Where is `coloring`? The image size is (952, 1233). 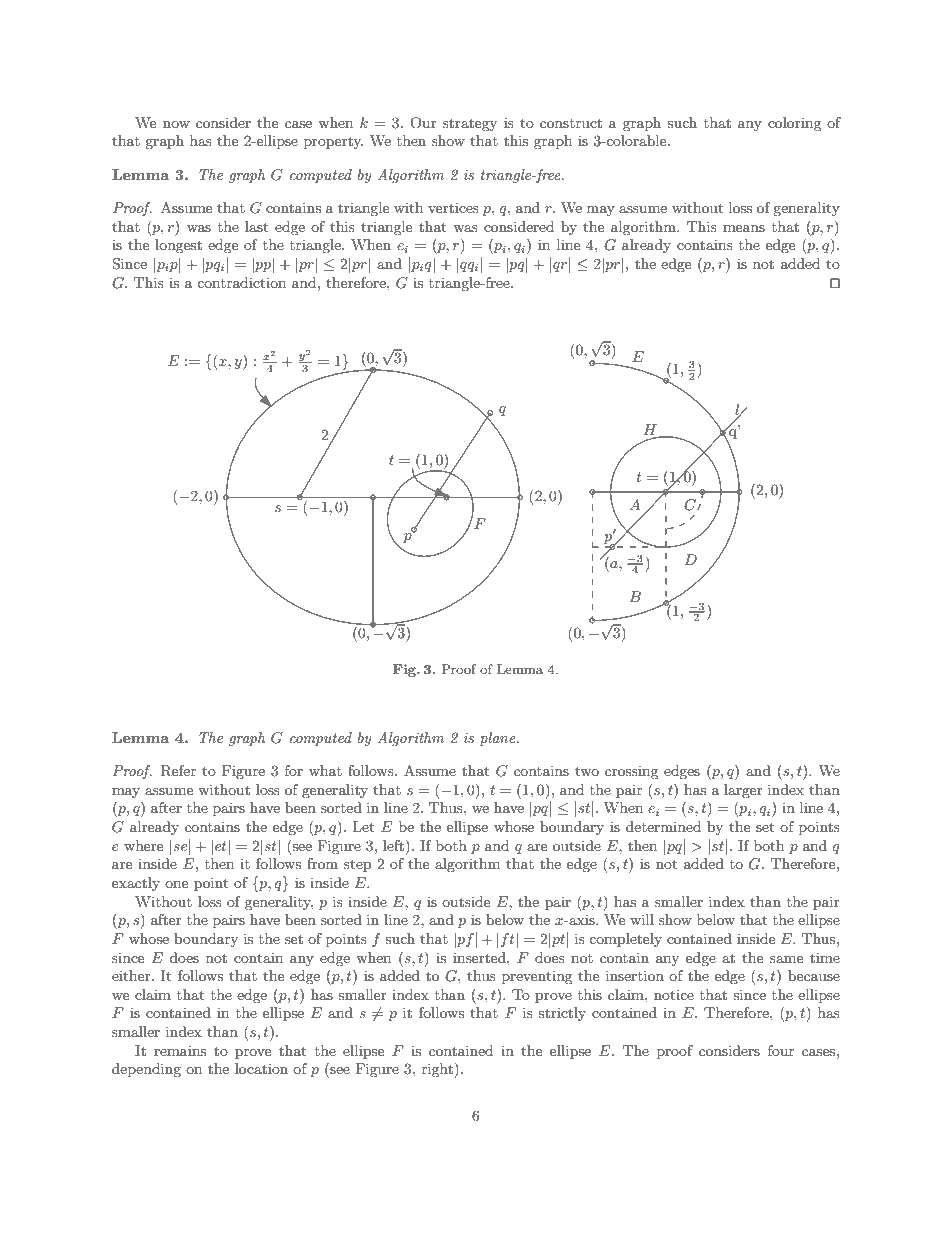 coloring is located at coordinates (795, 124).
